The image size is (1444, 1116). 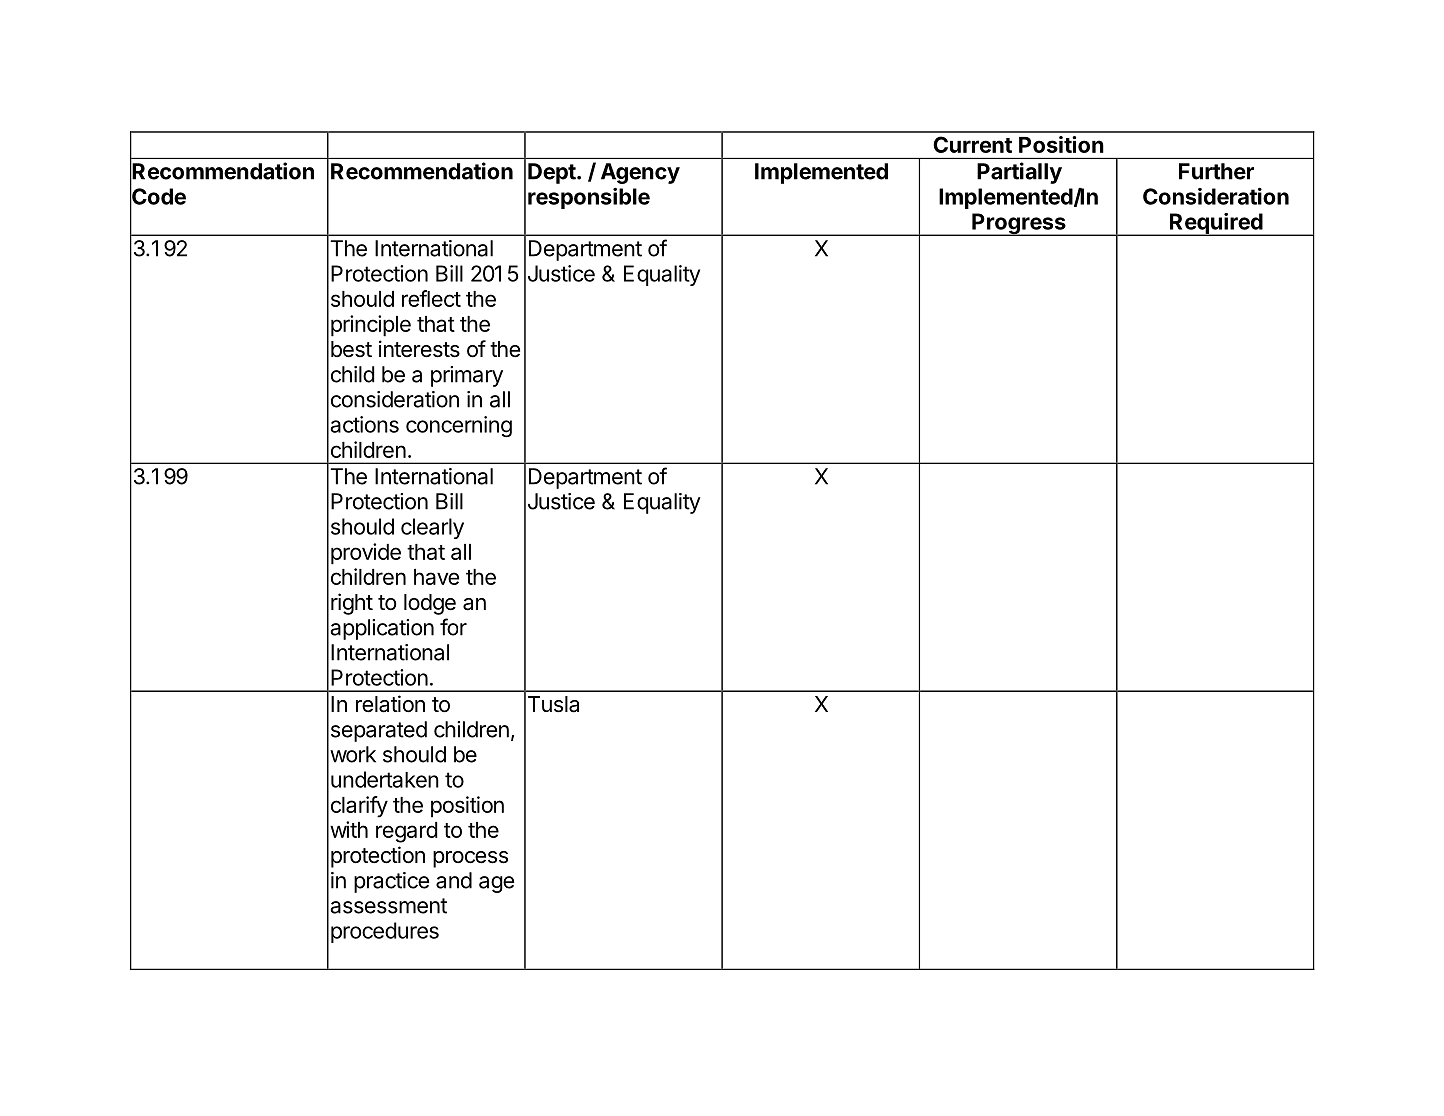 I want to click on Partially, so click(x=1019, y=173).
